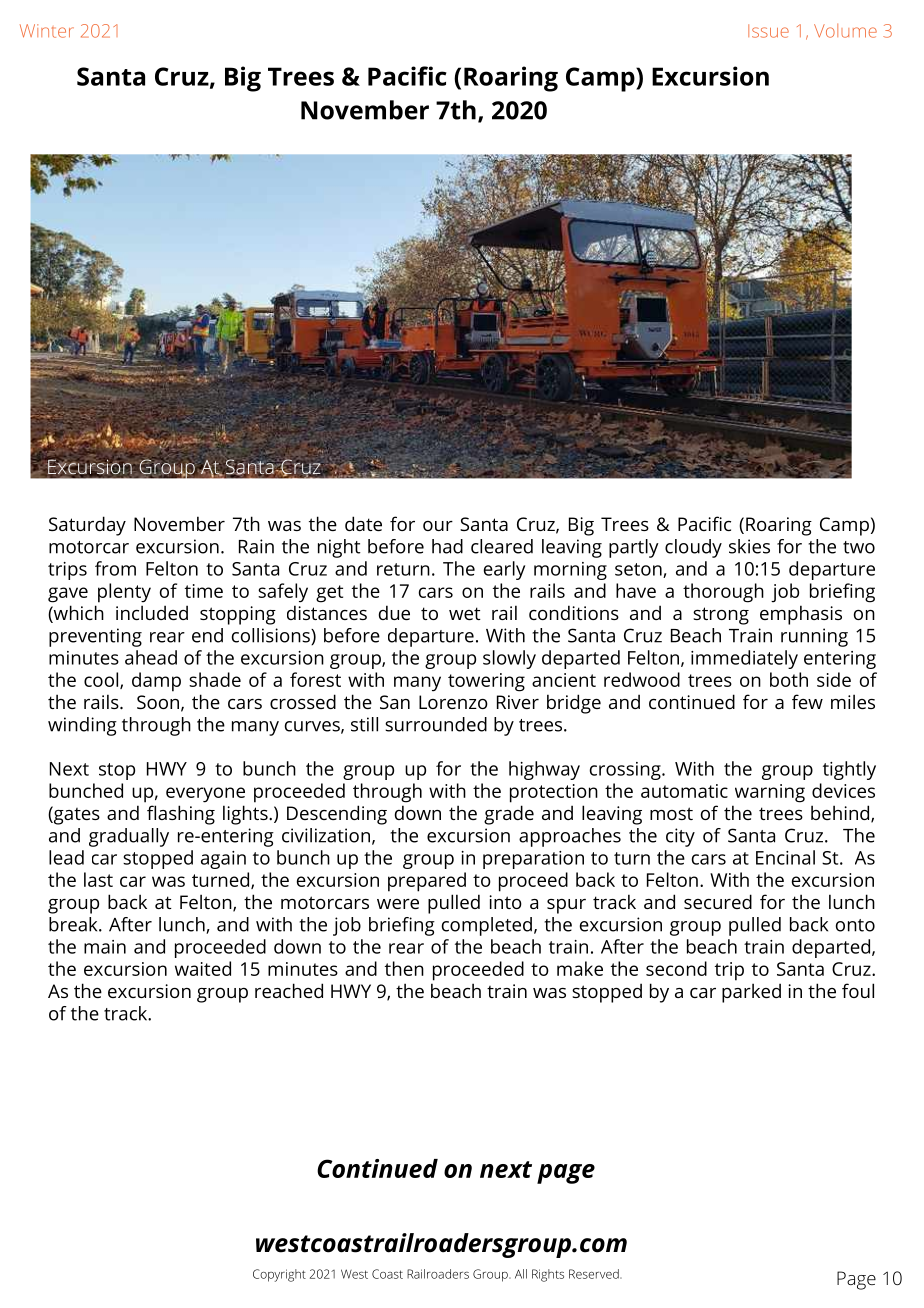 This screenshot has height=1308, width=924. I want to click on Volume, so click(845, 31).
